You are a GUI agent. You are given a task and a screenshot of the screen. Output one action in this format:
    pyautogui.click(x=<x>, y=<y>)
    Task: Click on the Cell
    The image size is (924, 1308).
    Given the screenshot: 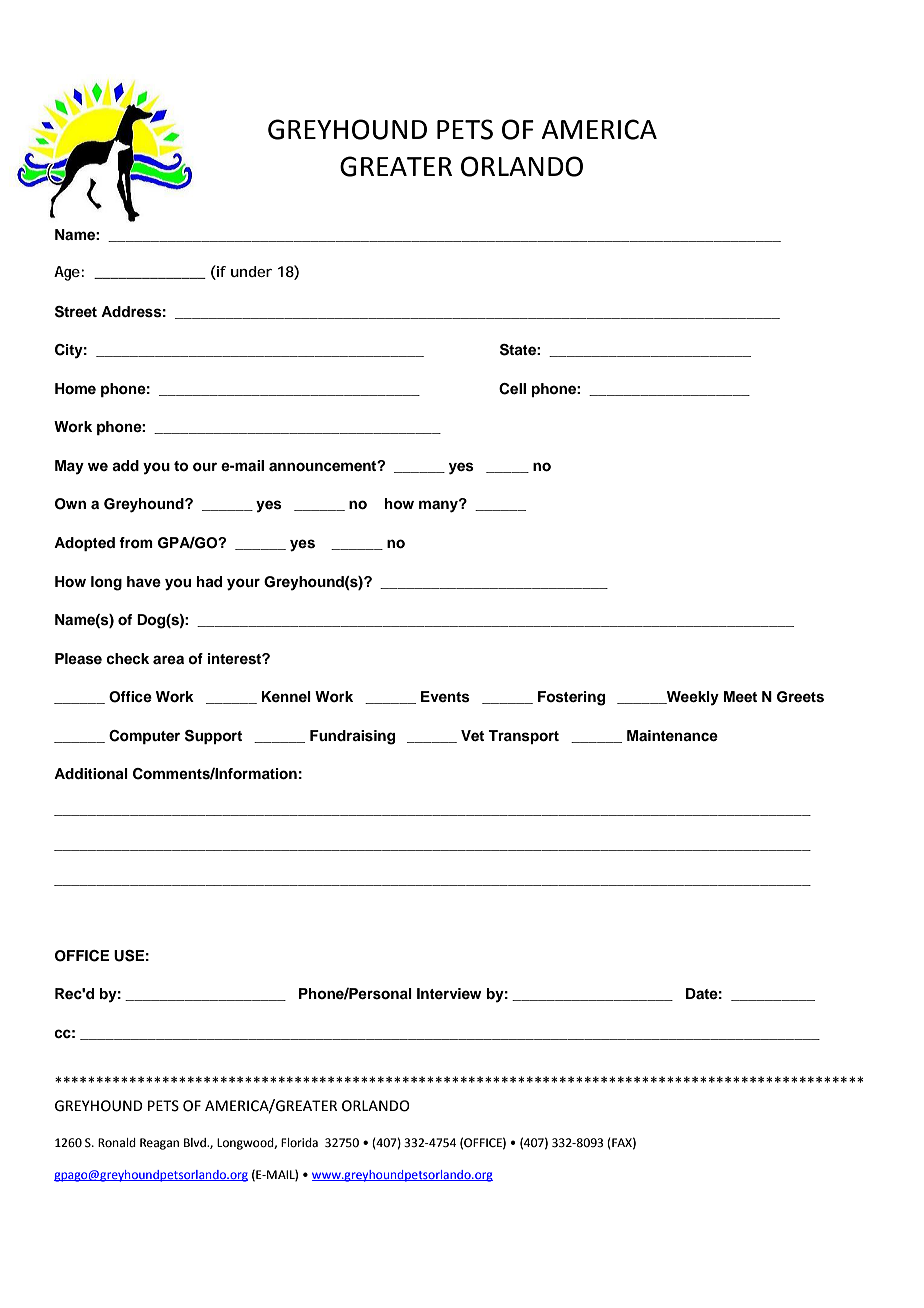 What is the action you would take?
    pyautogui.click(x=512, y=389)
